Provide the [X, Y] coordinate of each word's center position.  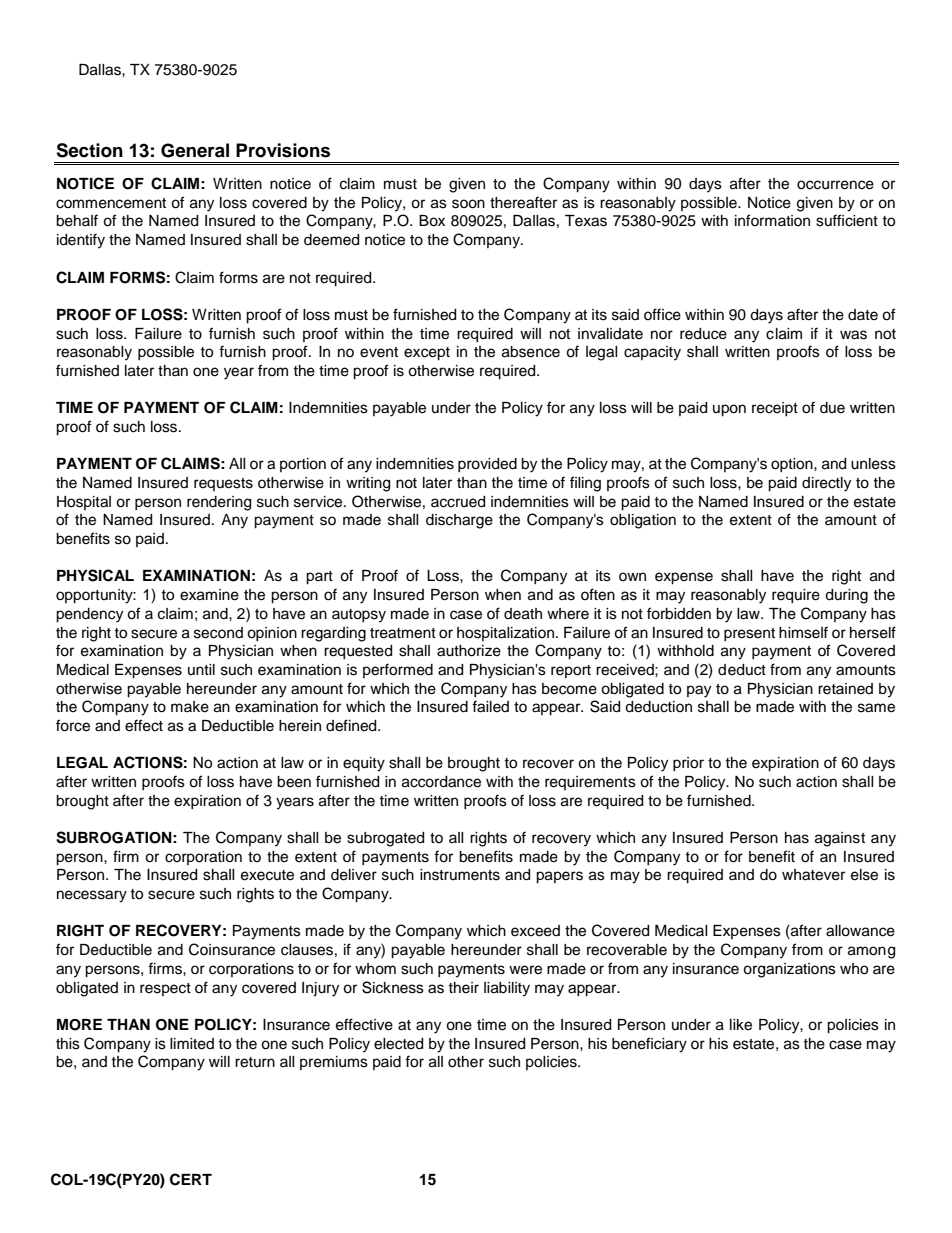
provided [487, 465]
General [195, 150]
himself [803, 632]
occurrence [835, 185]
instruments [460, 875]
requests [223, 484]
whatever [813, 875]
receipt [775, 409]
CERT [191, 1179]
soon [468, 204]
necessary [92, 896]
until [201, 669]
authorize [469, 651]
